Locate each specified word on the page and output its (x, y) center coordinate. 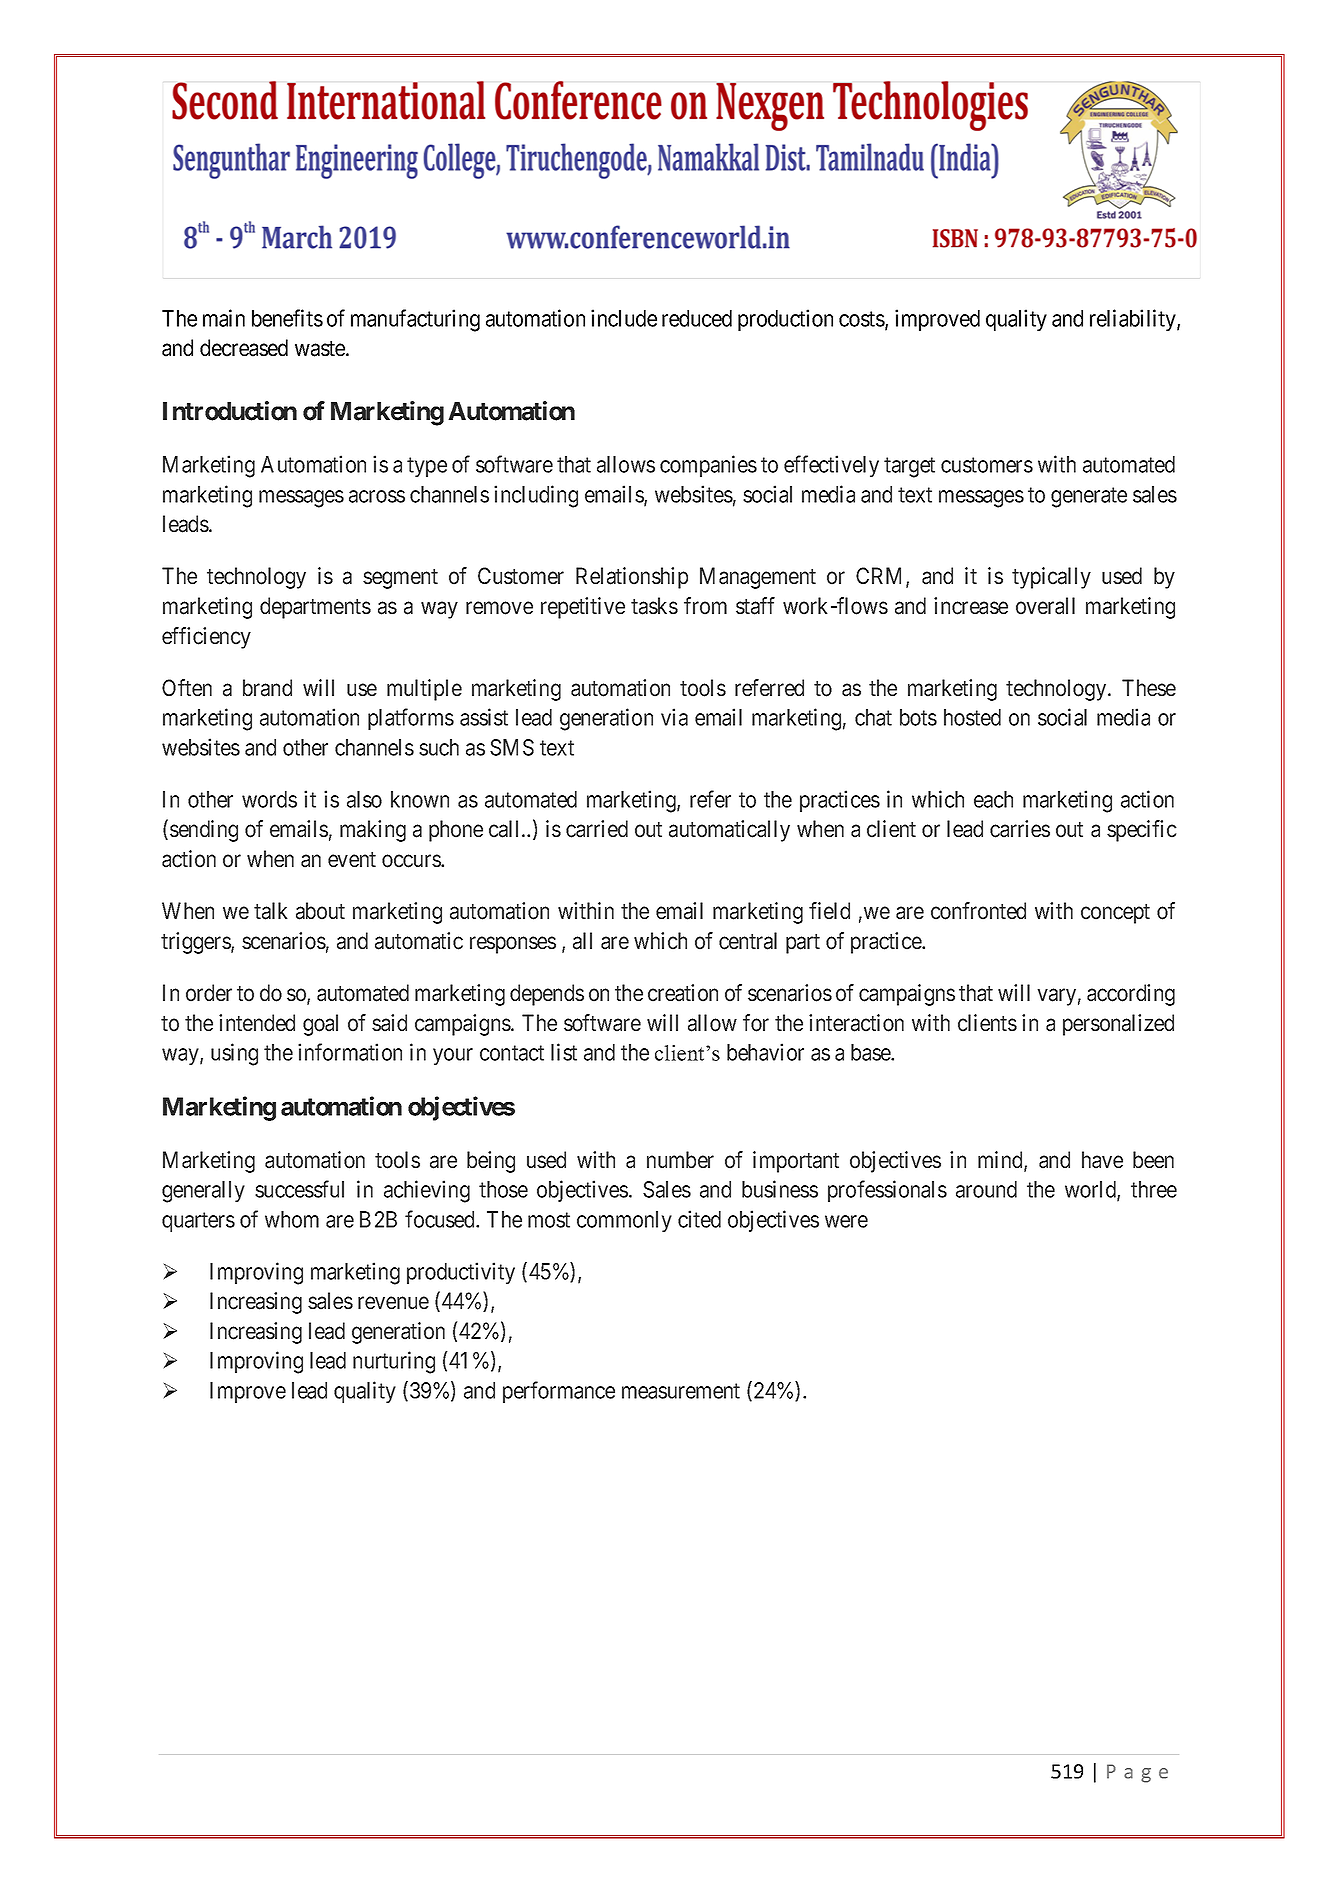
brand (267, 688)
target (909, 467)
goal (320, 1025)
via (674, 717)
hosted (972, 717)
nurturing (394, 1362)
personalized (1118, 1025)
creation (683, 993)
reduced (697, 318)
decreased (244, 348)
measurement (681, 1391)
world (1091, 1191)
